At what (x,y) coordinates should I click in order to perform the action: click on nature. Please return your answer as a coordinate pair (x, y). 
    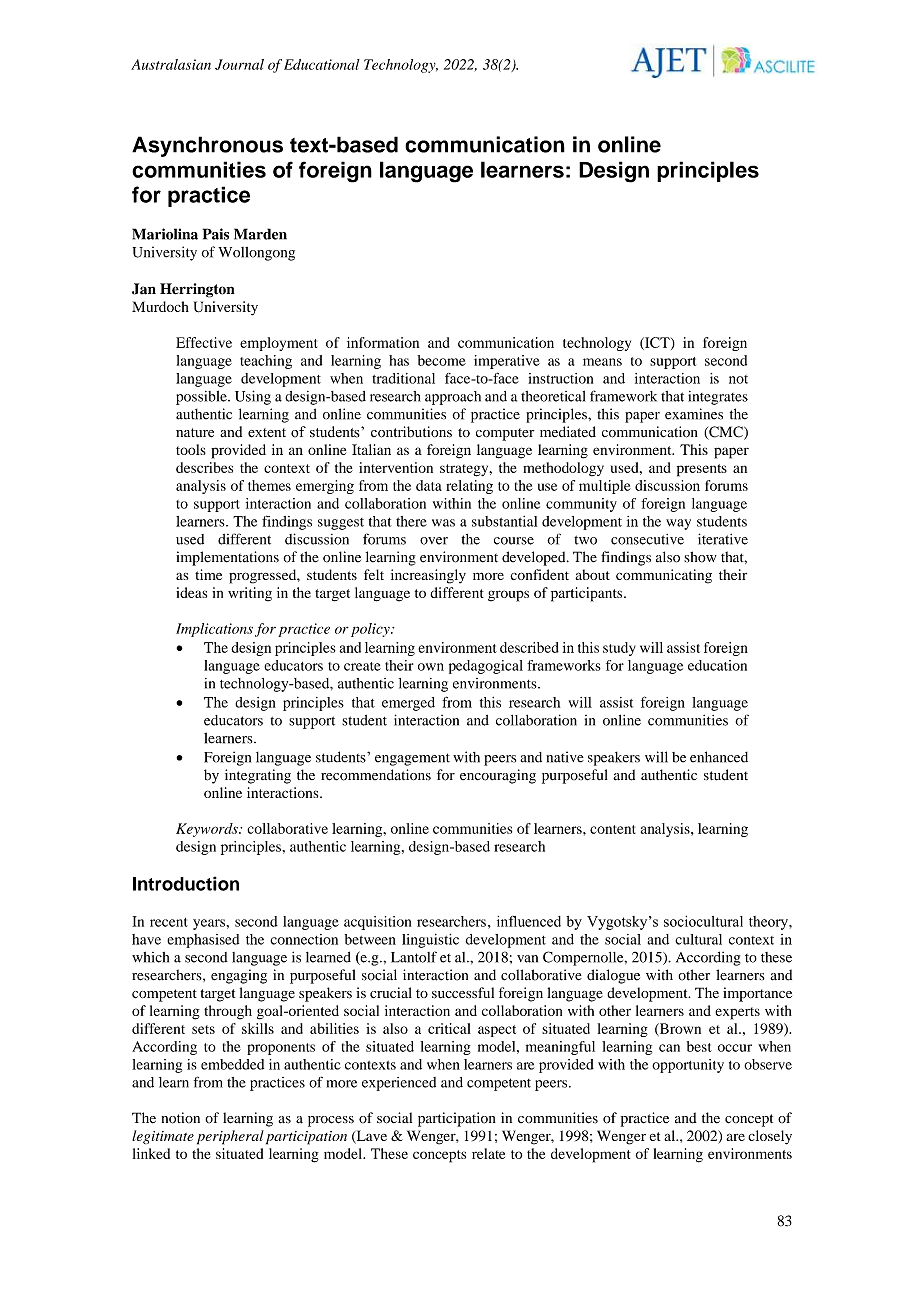
    Looking at the image, I should click on (195, 433).
